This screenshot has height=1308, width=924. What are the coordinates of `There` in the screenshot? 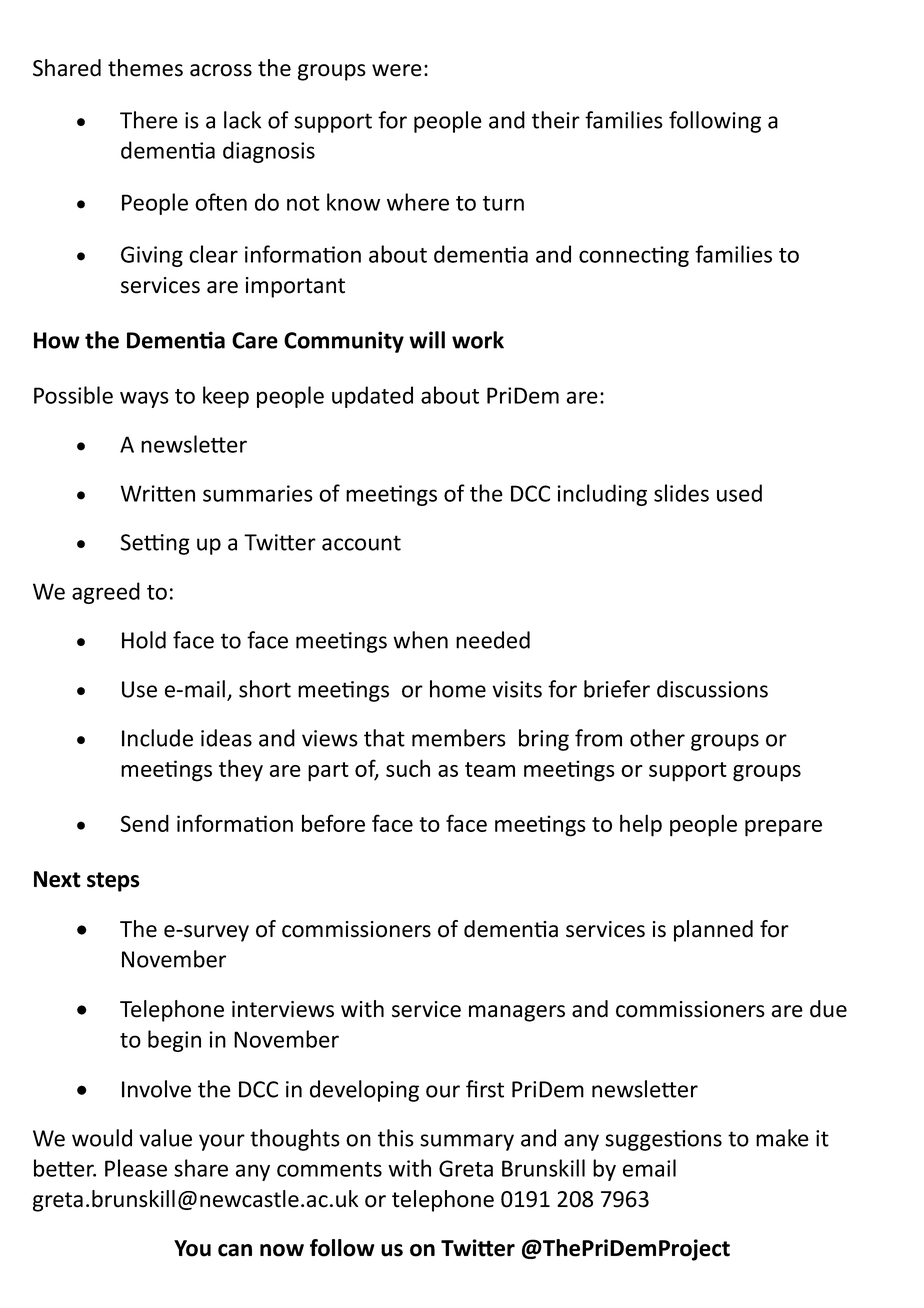 It's located at (149, 120).
